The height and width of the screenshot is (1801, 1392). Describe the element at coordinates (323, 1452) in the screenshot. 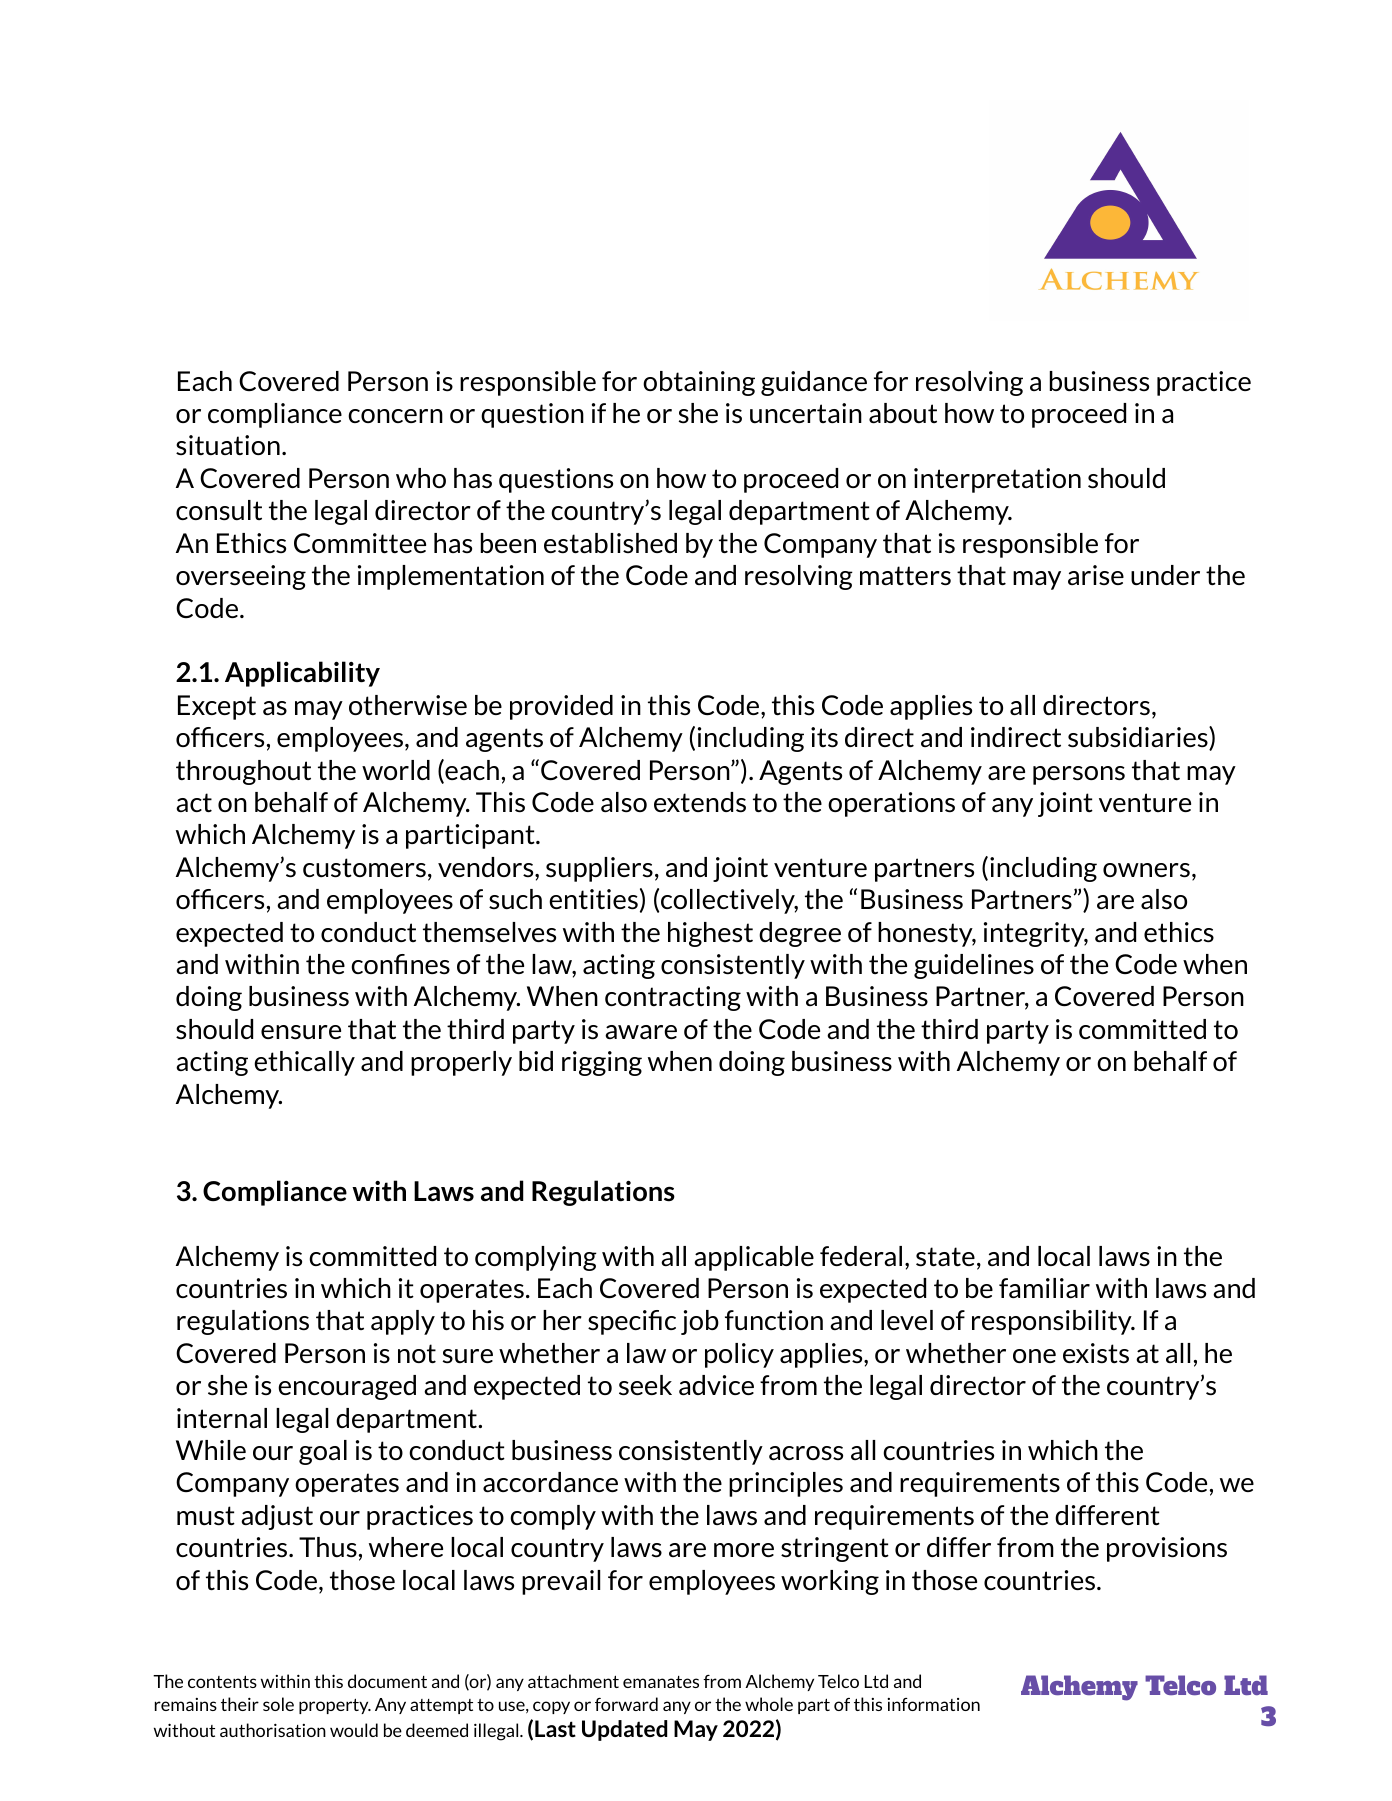

I see `goal` at that location.
